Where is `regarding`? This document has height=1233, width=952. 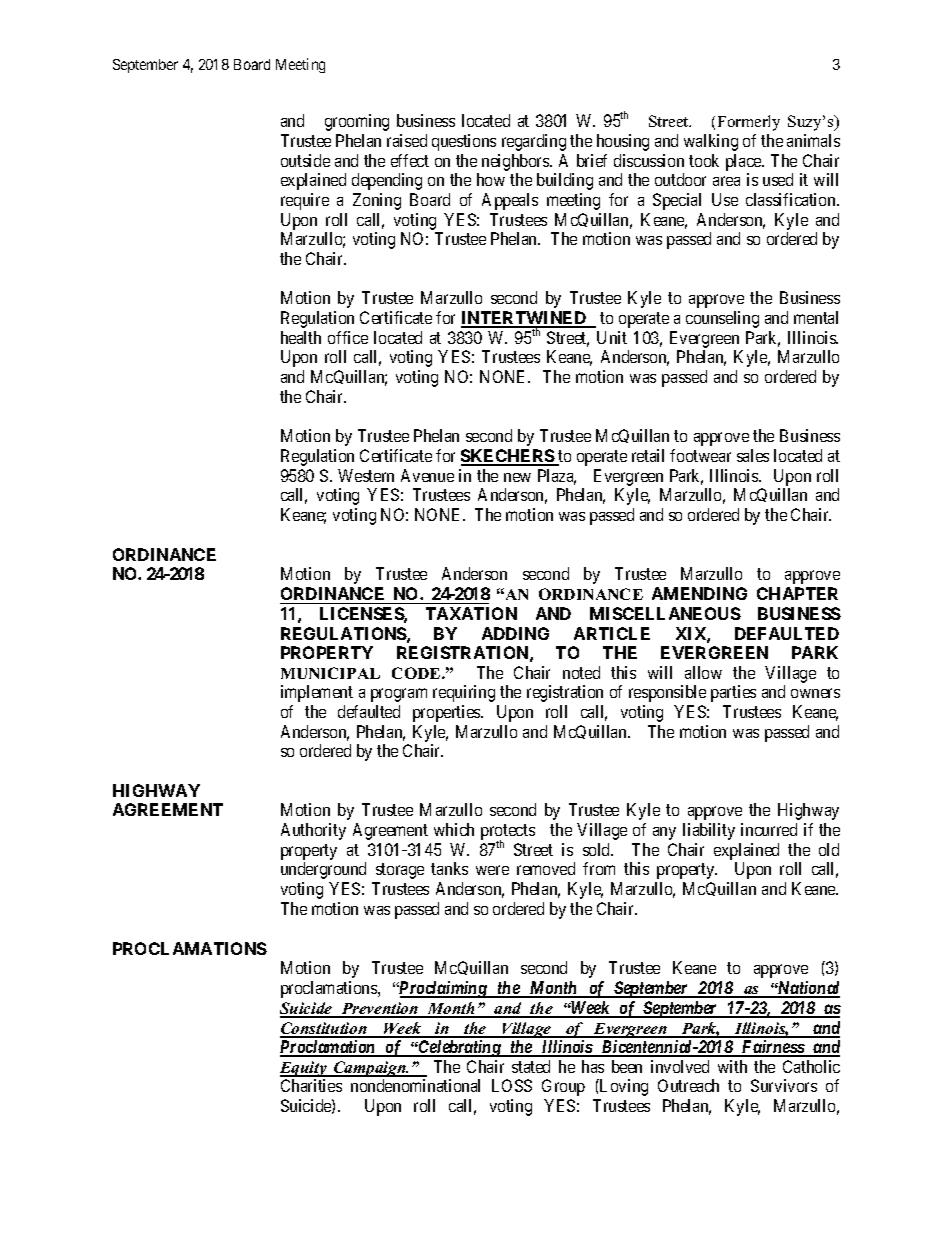
regarding is located at coordinates (534, 142).
